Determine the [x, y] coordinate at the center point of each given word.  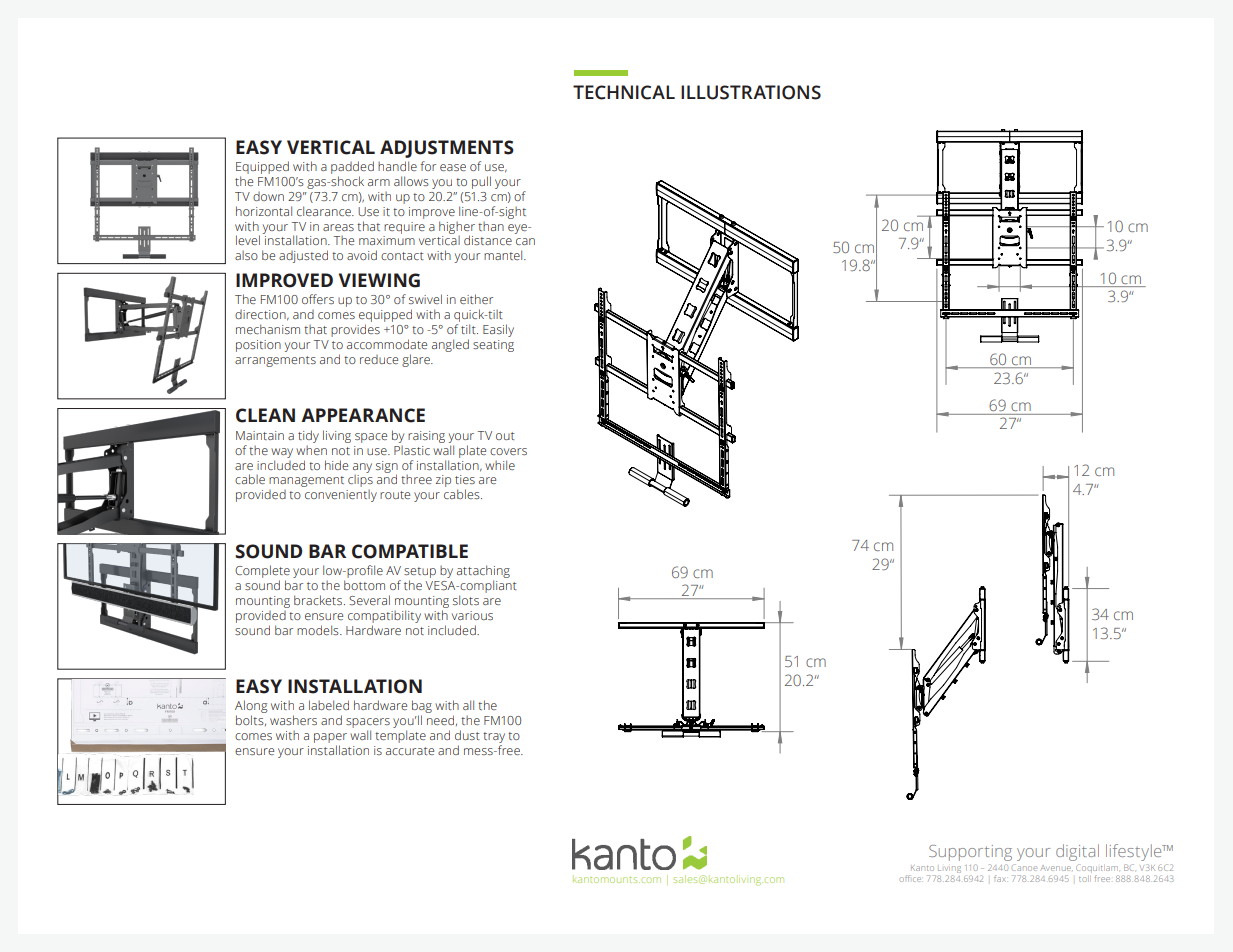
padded [352, 167]
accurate [410, 751]
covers [508, 451]
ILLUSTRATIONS [751, 92]
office [910, 878]
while [500, 465]
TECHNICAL [624, 92]
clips [360, 479]
